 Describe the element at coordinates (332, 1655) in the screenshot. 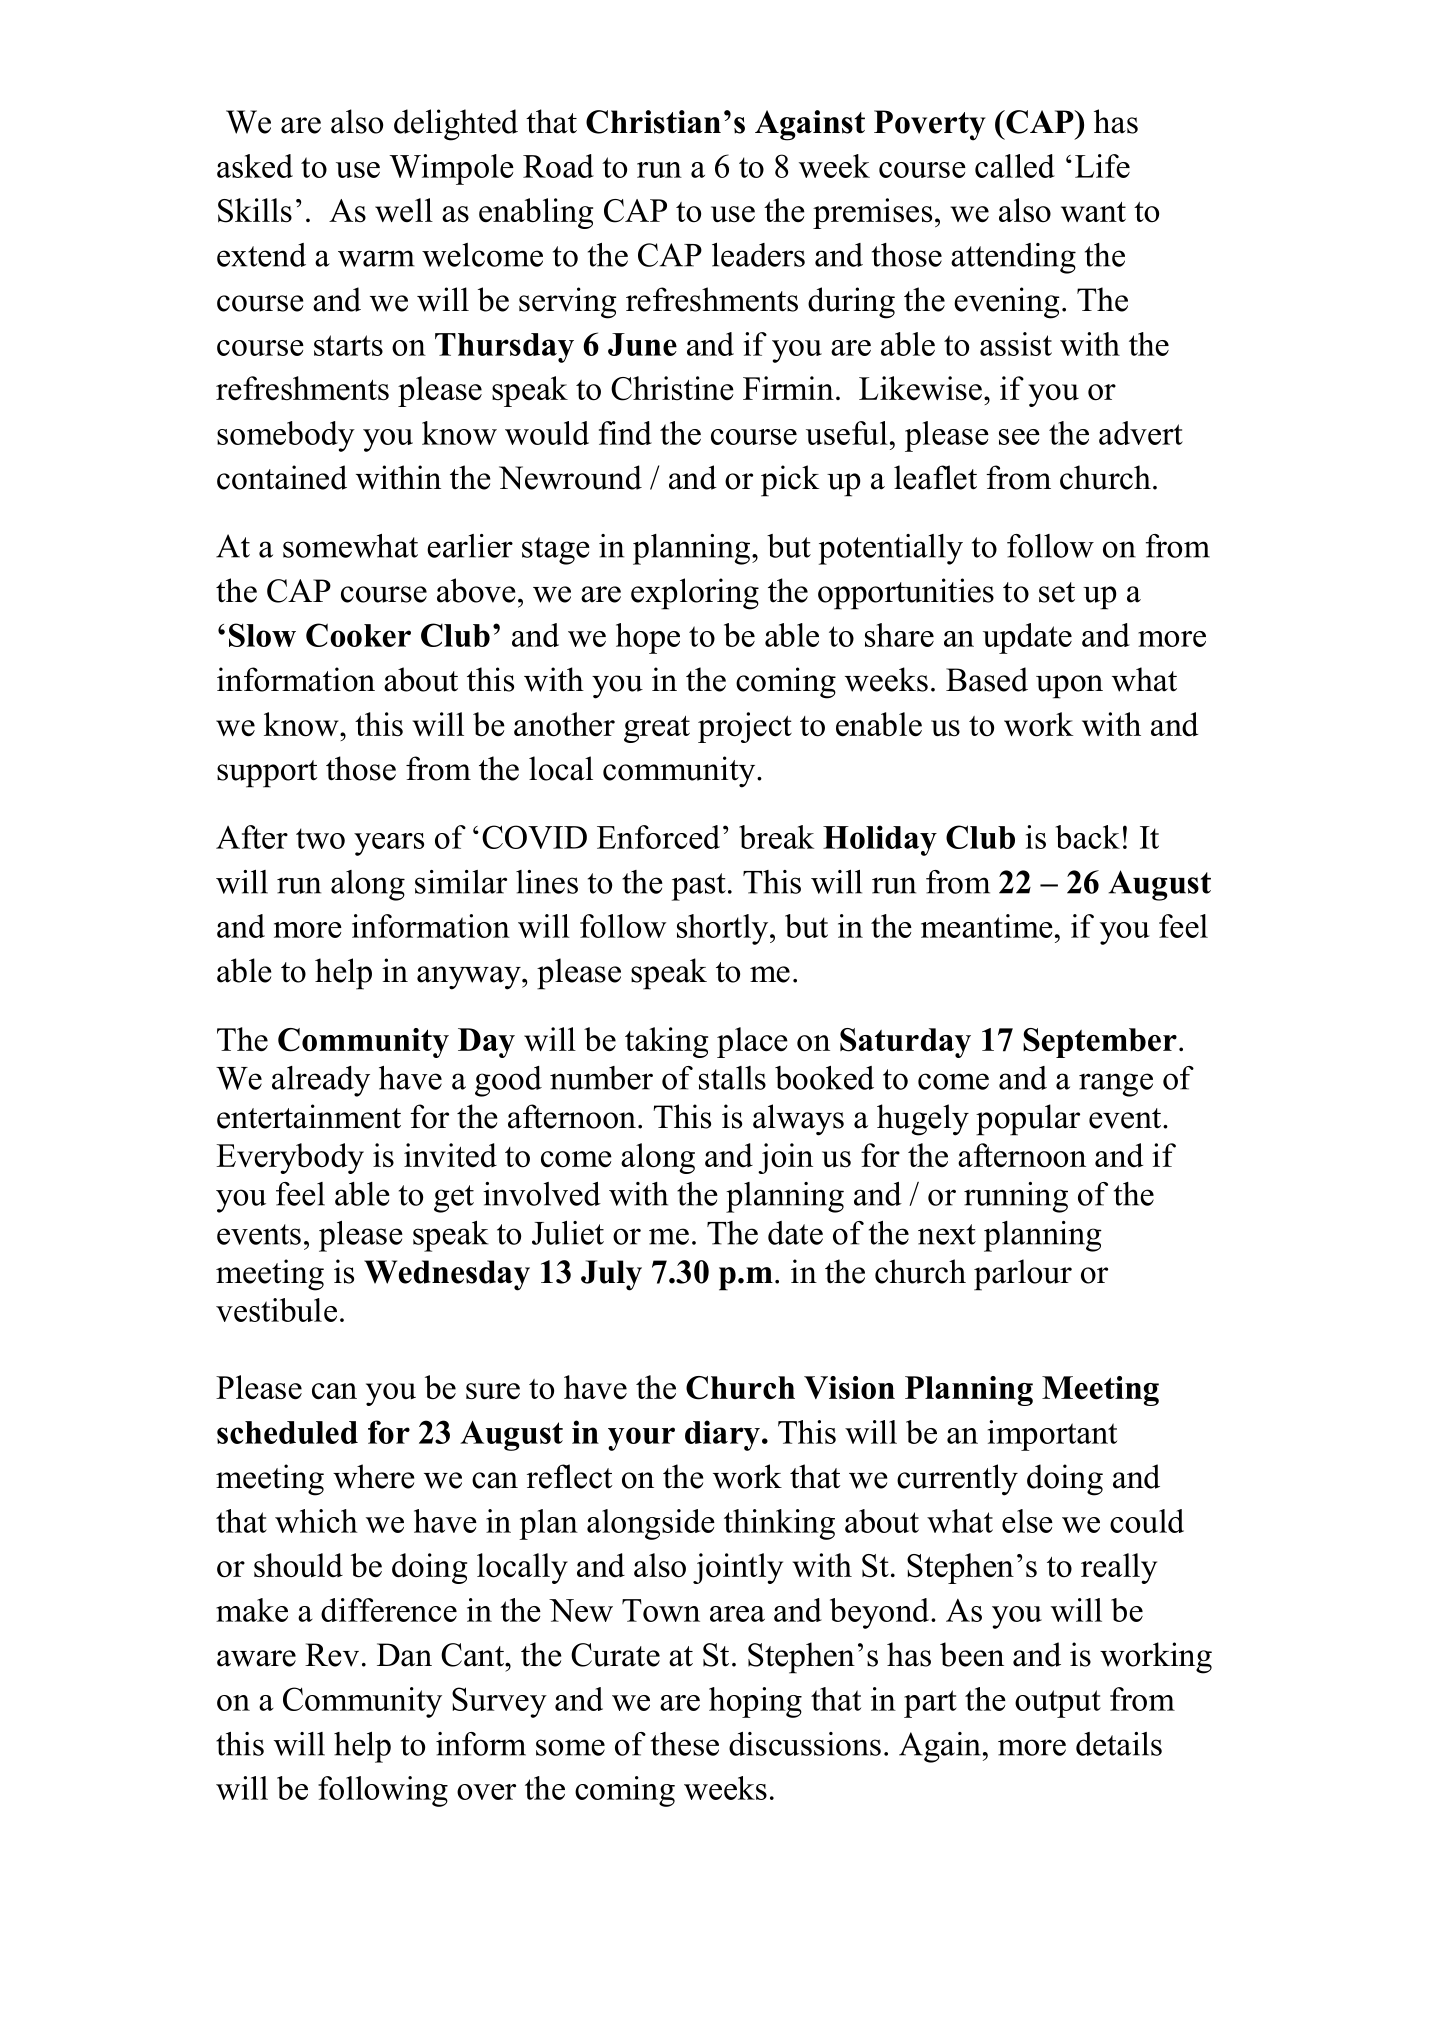

I see `Rev` at that location.
